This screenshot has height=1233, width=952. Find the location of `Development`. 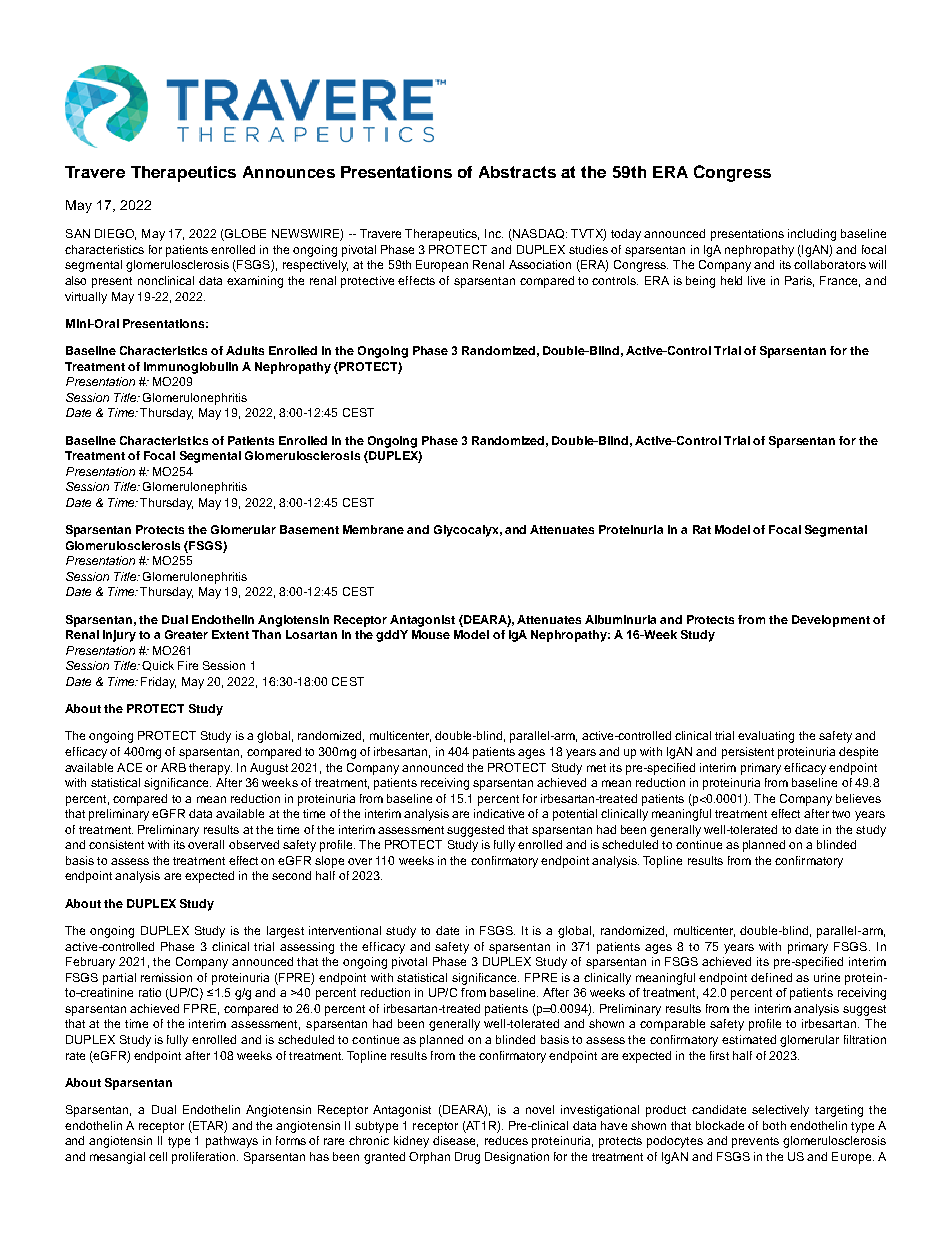

Development is located at coordinates (831, 621).
